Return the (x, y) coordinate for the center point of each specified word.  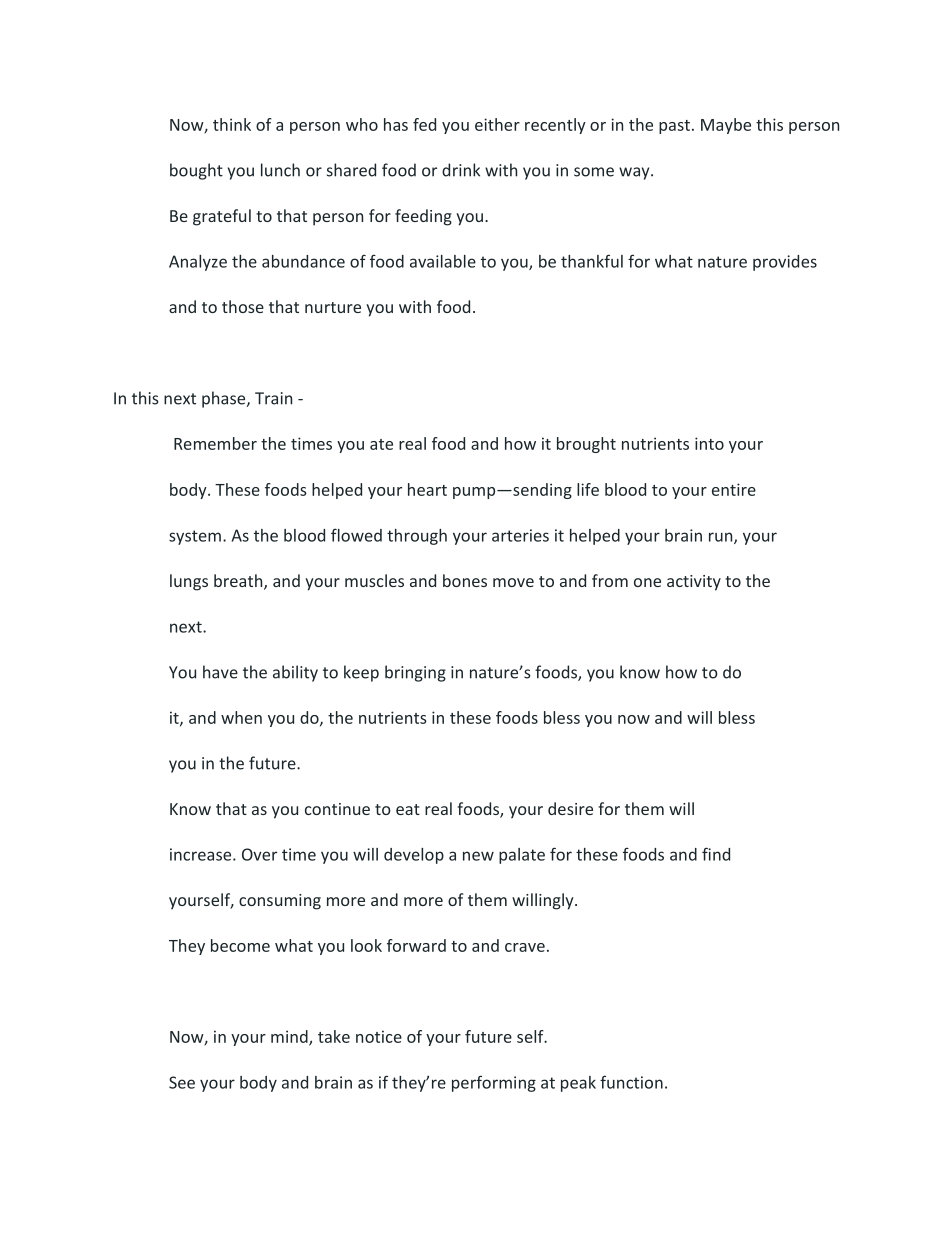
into (709, 443)
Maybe (726, 126)
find (716, 854)
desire (570, 808)
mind (290, 1037)
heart (427, 489)
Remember (215, 443)
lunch (280, 170)
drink (461, 170)
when (241, 717)
